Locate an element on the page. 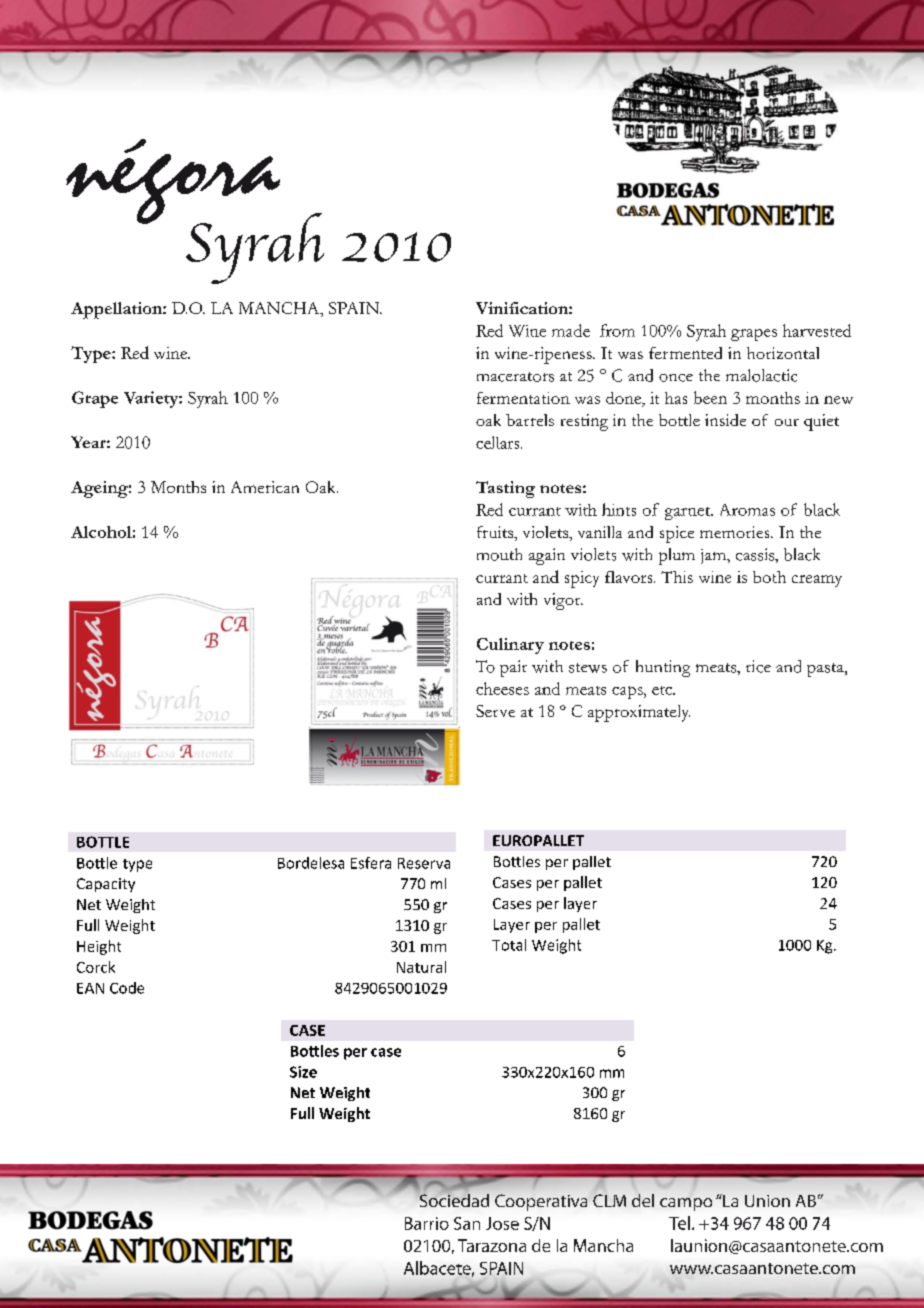 This document has height=1308, width=924. American is located at coordinates (265, 487).
